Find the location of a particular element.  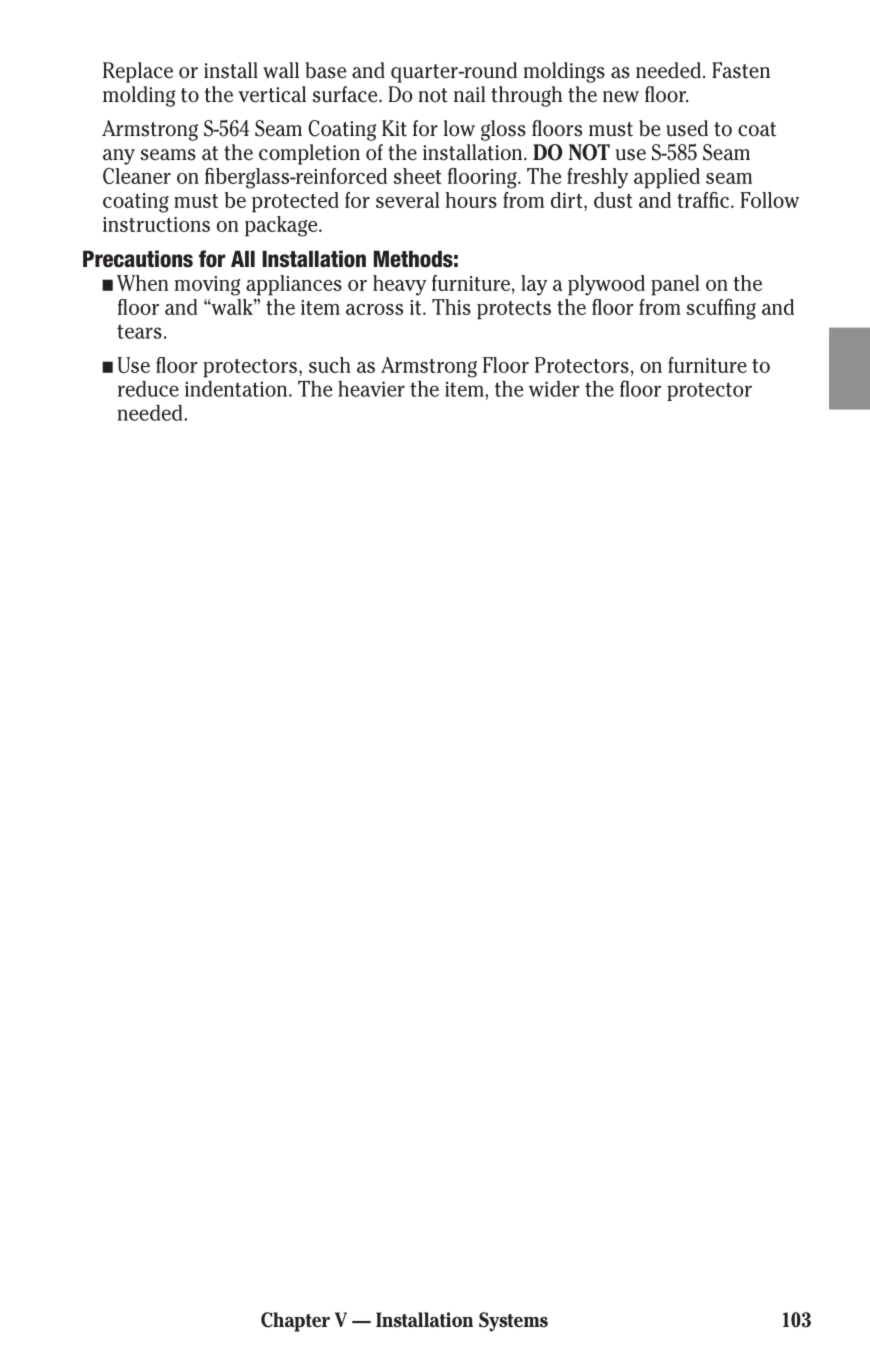

Replace is located at coordinates (138, 72).
